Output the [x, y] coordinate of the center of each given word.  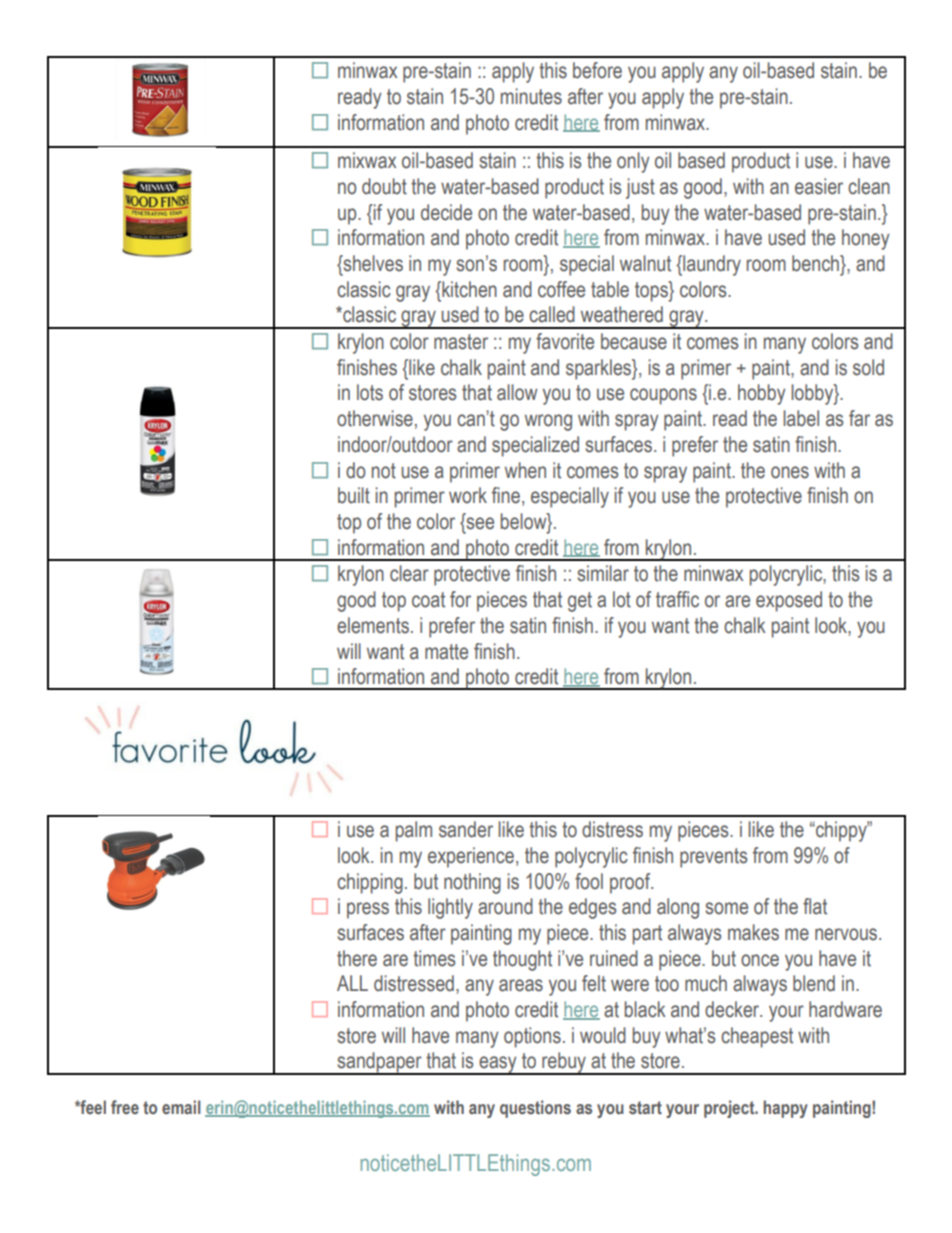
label [801, 418]
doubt [384, 186]
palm [414, 831]
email [181, 1107]
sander [466, 829]
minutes [531, 96]
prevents [713, 858]
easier [819, 186]
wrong [548, 422]
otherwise [375, 418]
